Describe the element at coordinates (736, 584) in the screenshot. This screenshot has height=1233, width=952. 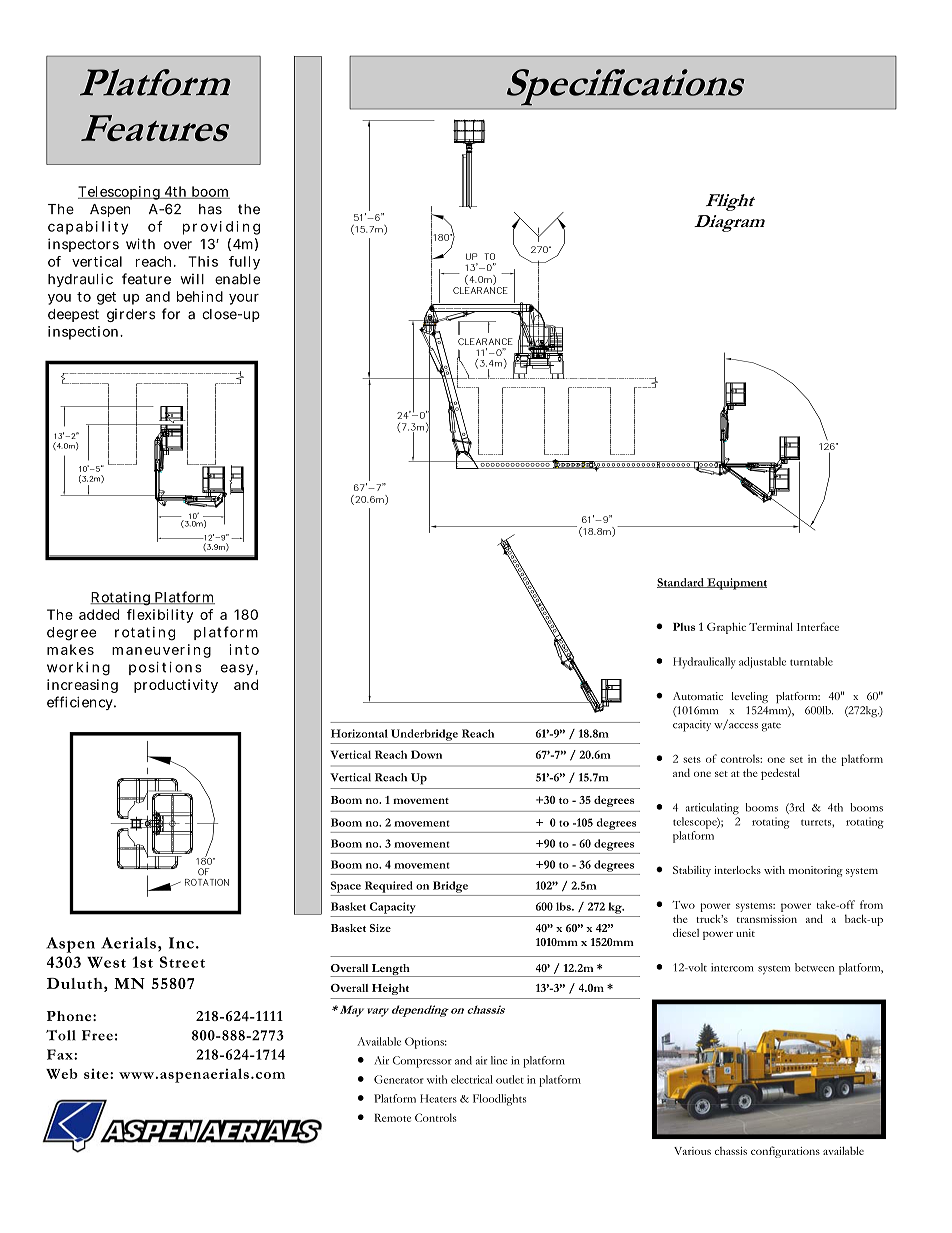
I see `Equipment` at that location.
